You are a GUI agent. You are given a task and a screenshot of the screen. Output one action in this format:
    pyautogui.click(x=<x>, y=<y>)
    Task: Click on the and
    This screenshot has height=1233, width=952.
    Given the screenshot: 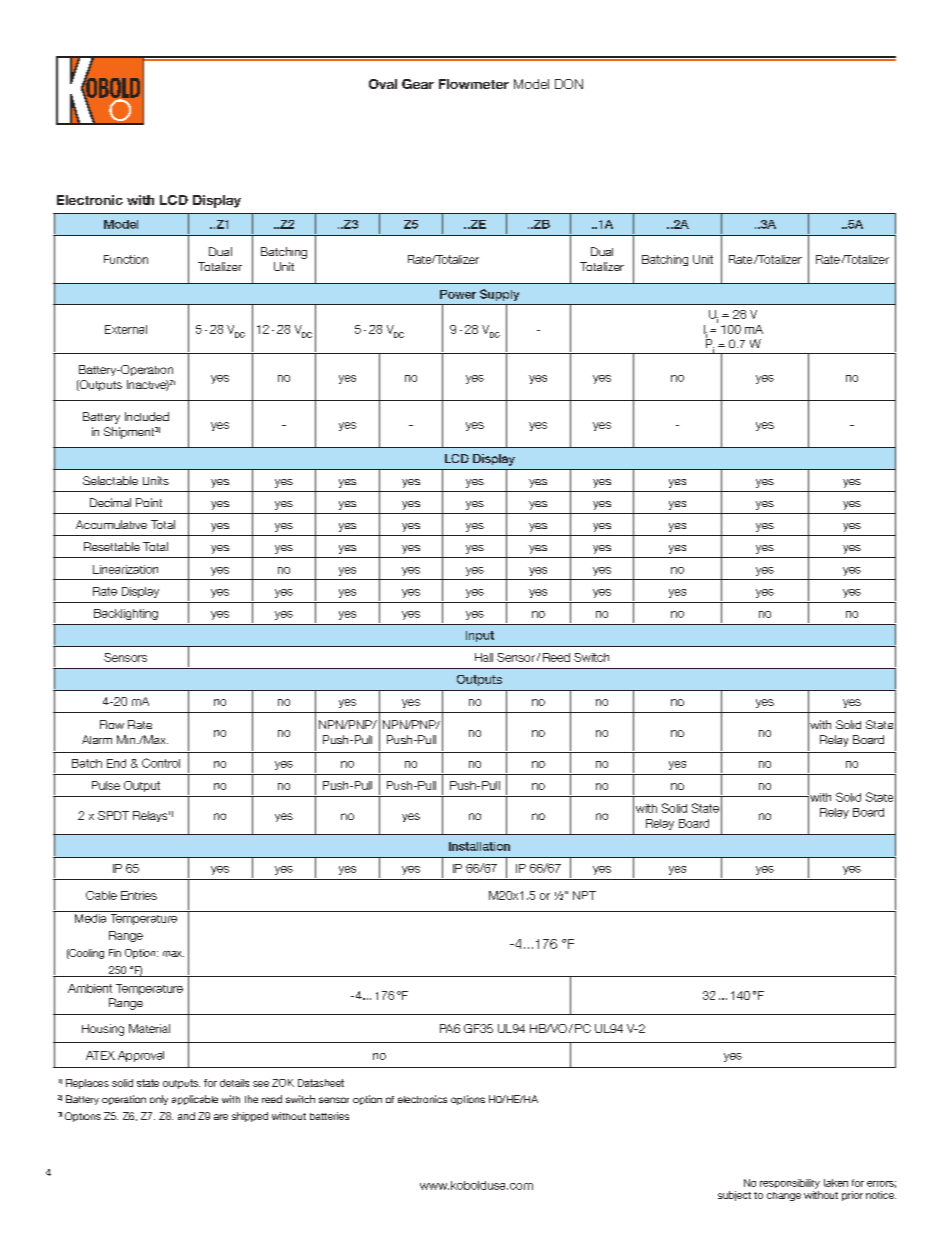 What is the action you would take?
    pyautogui.click(x=186, y=1116)
